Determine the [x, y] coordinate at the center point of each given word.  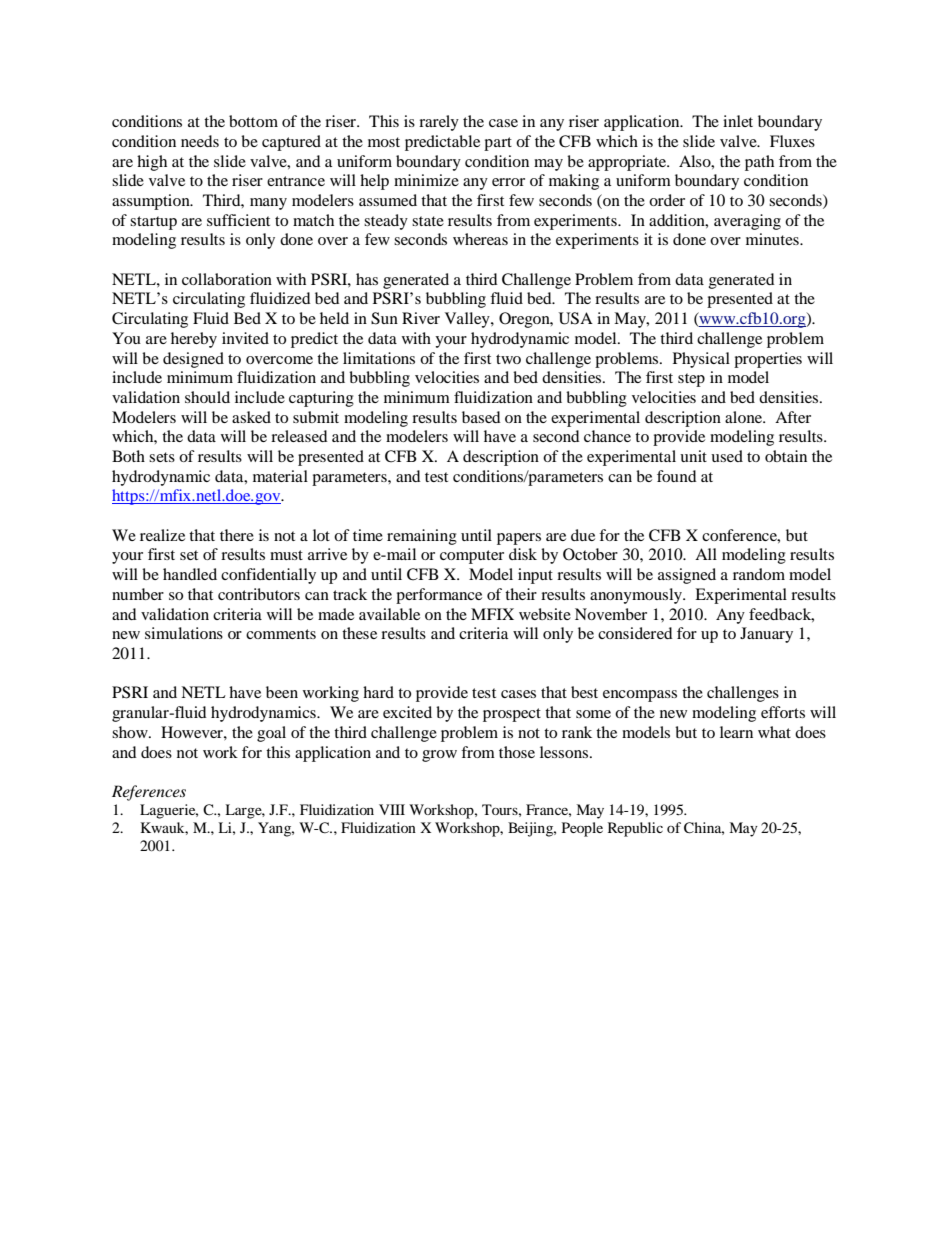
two [508, 359]
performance [439, 596]
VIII [392, 809]
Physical [701, 360]
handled [190, 574]
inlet [738, 121]
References [149, 793]
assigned [687, 576]
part [498, 144]
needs [200, 141]
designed [193, 360]
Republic [635, 829]
